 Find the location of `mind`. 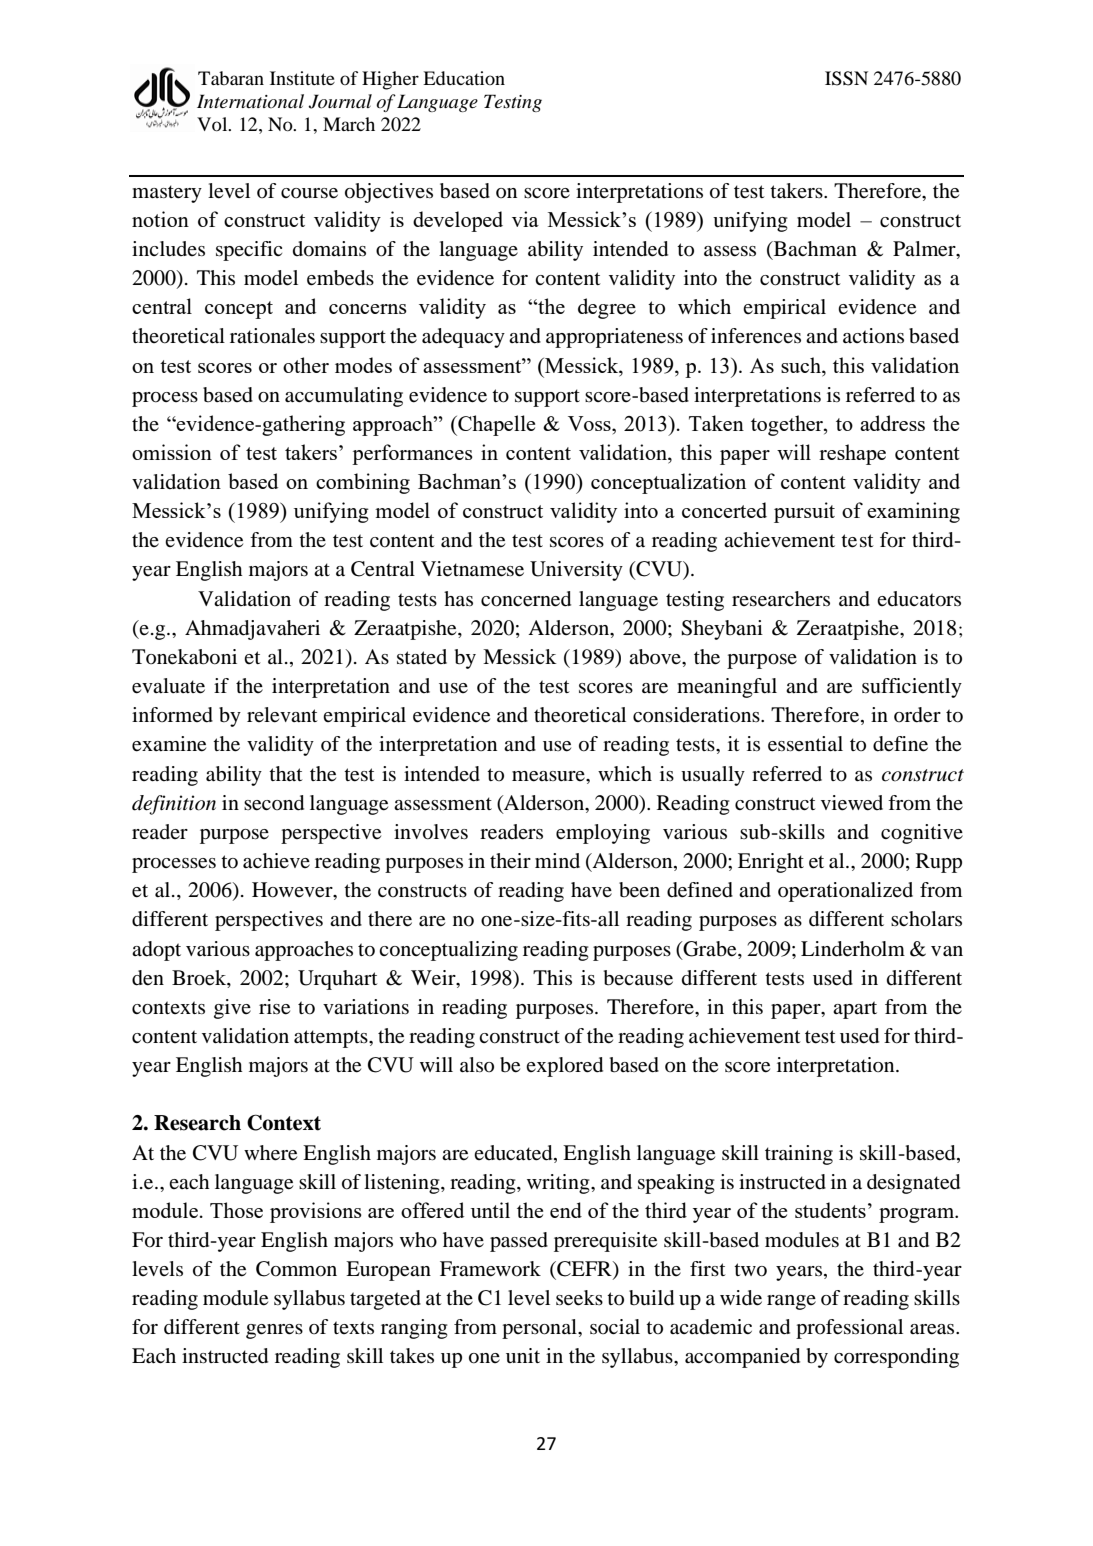

mind is located at coordinates (557, 860).
